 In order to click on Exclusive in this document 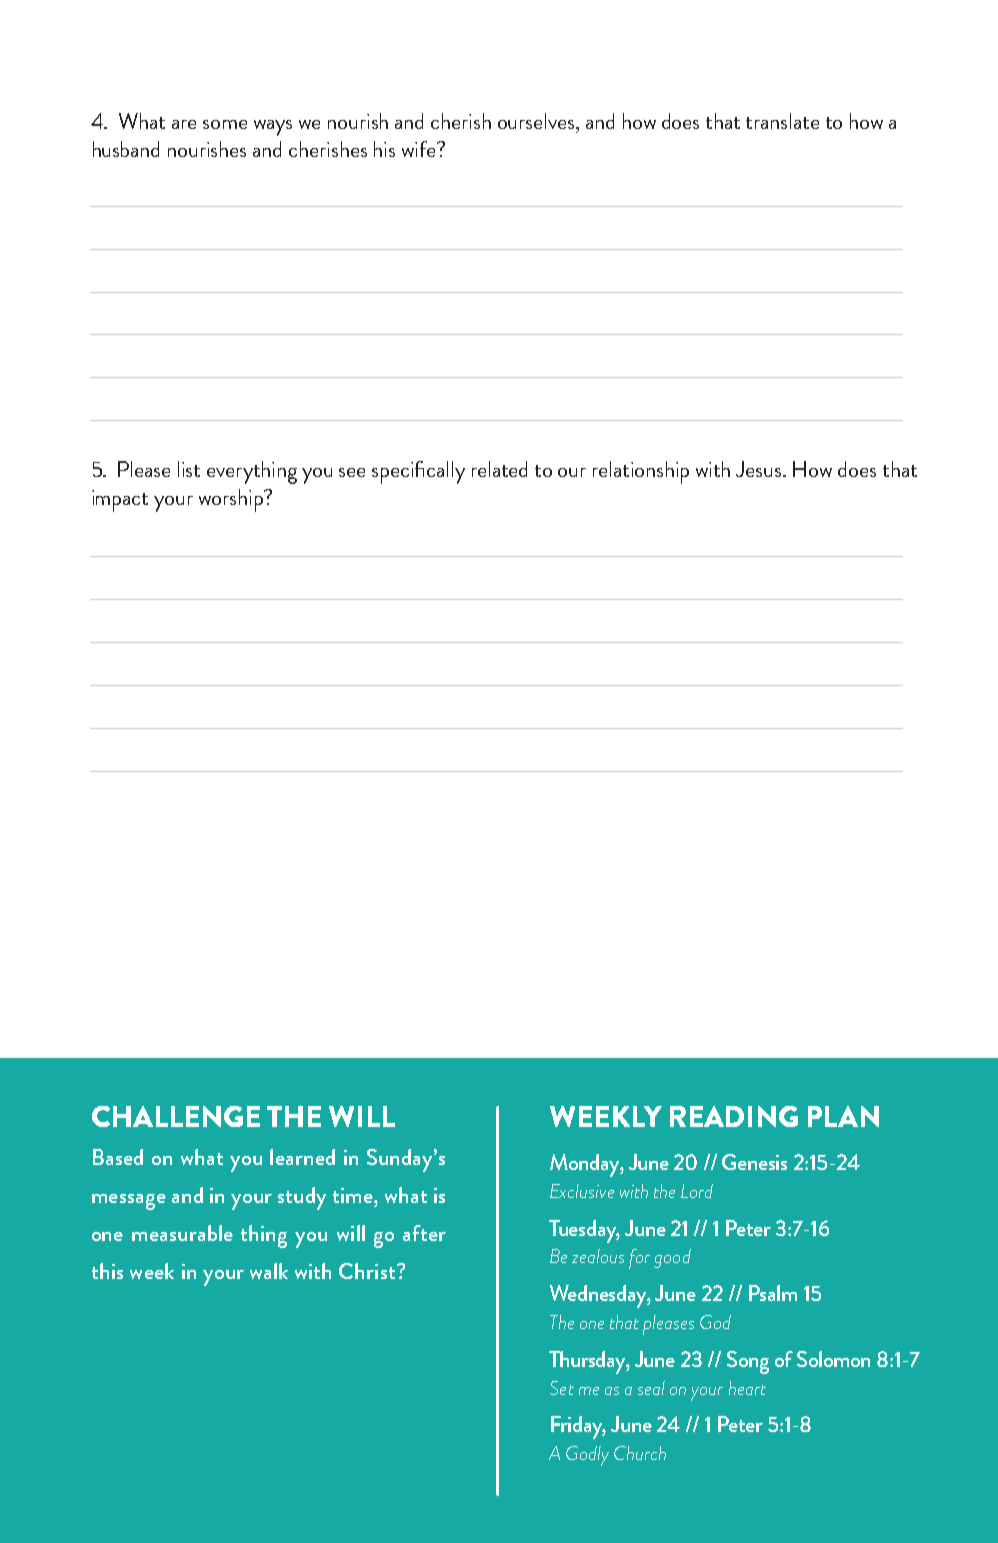, I will do `click(582, 1191)`.
